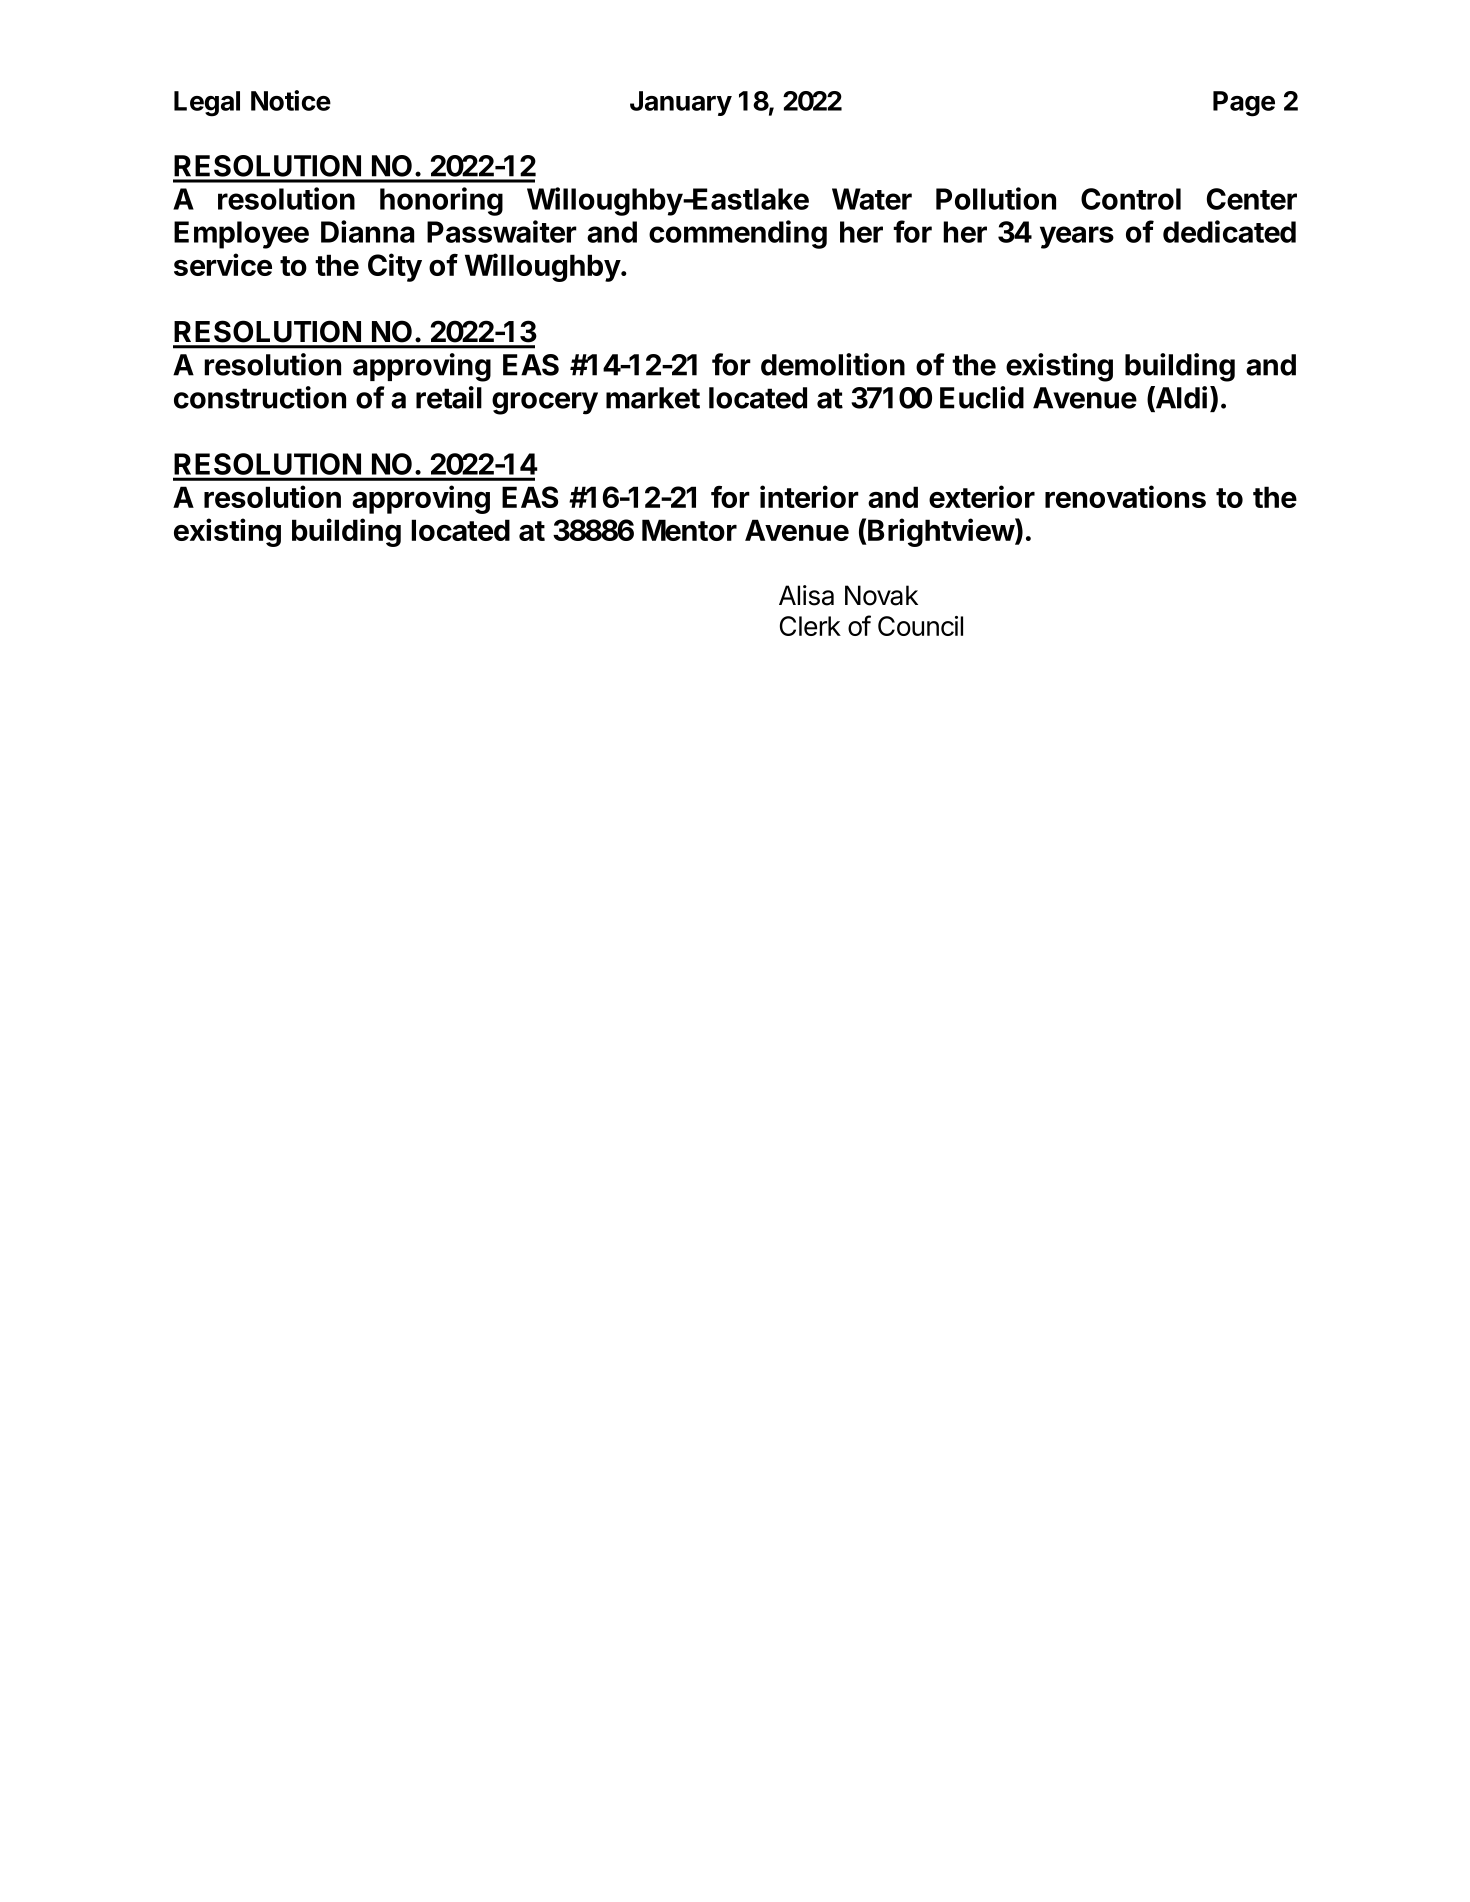  I want to click on construction, so click(260, 397).
